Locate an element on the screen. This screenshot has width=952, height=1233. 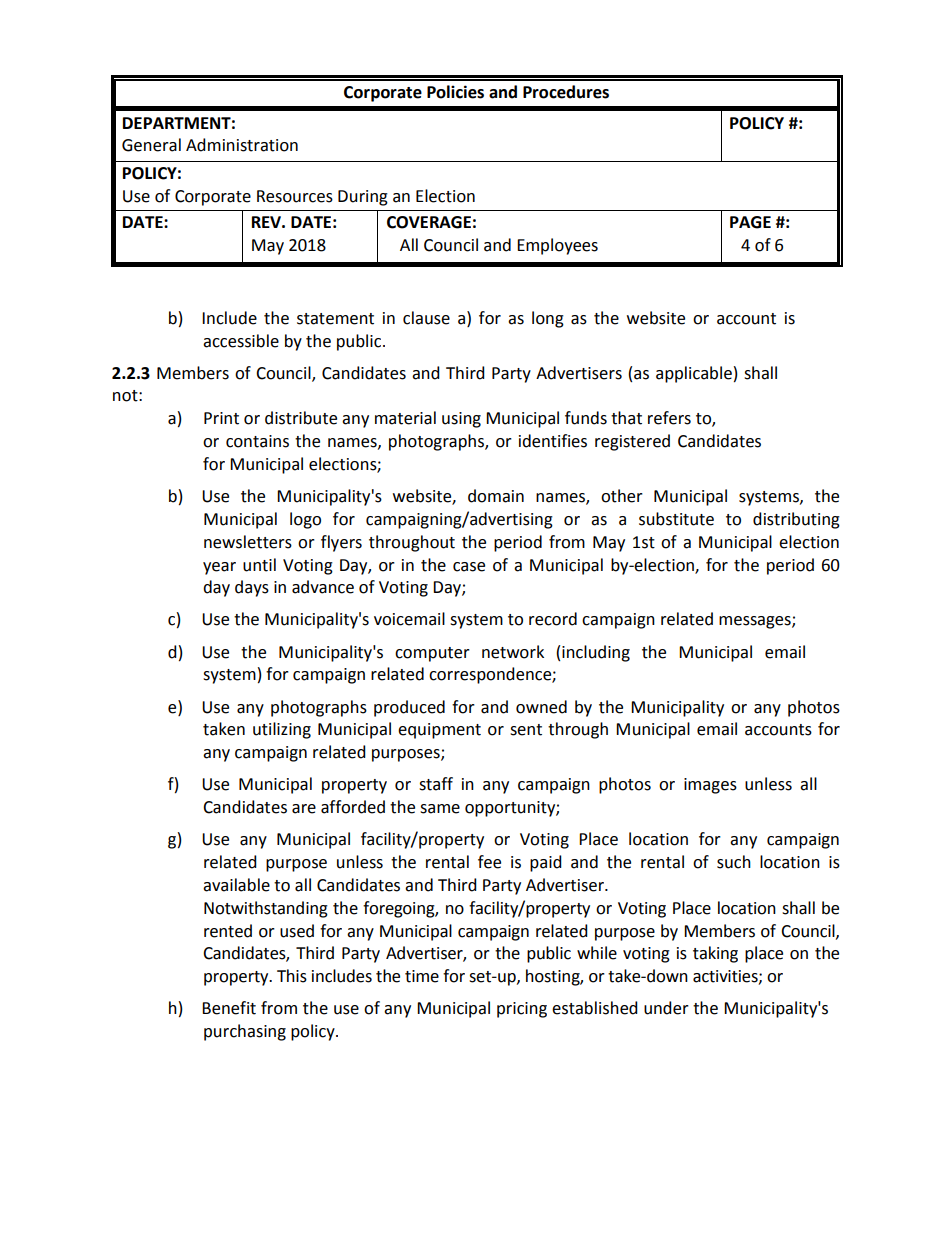
under is located at coordinates (666, 1008).
